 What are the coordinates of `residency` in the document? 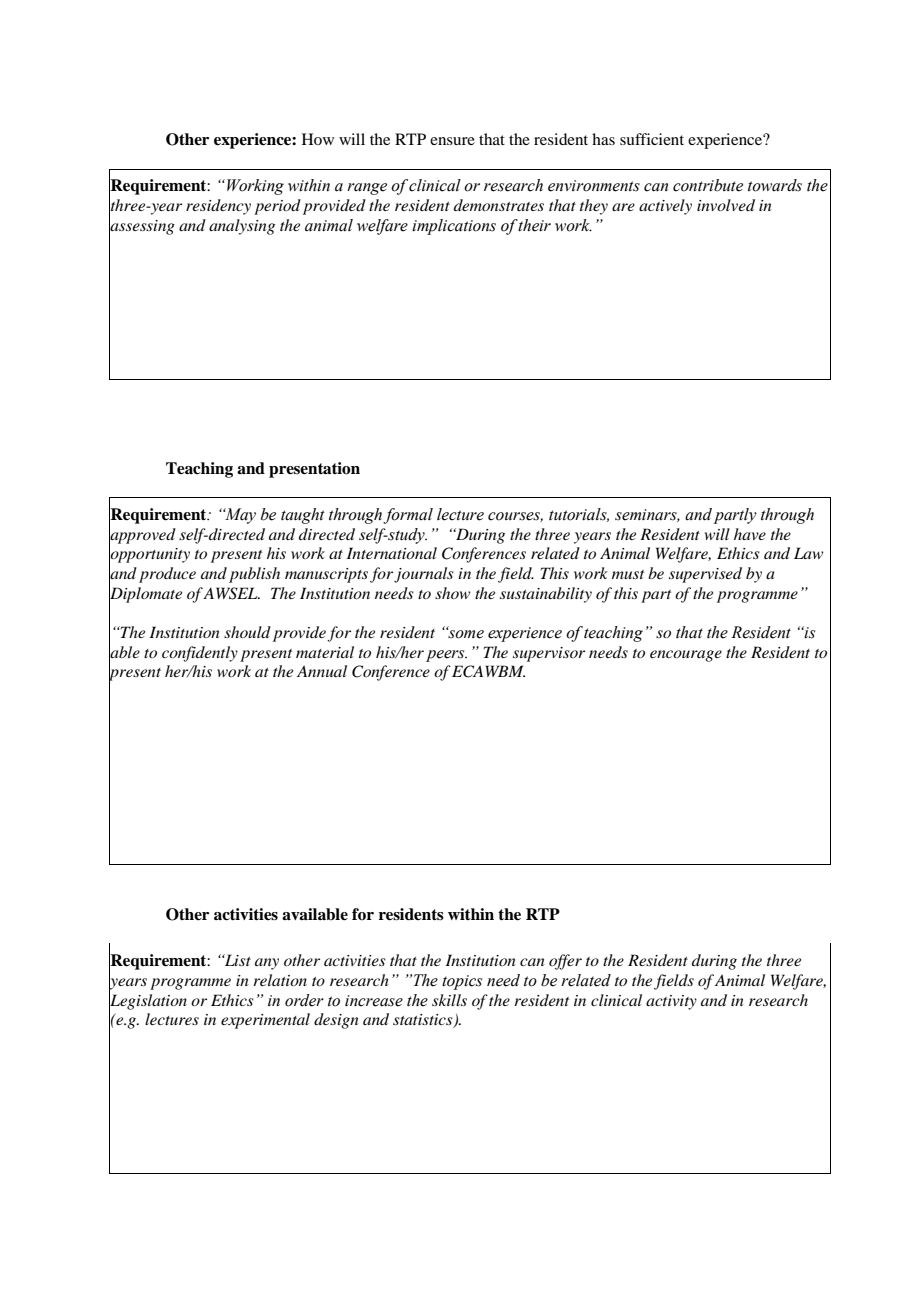 It's located at (218, 207).
